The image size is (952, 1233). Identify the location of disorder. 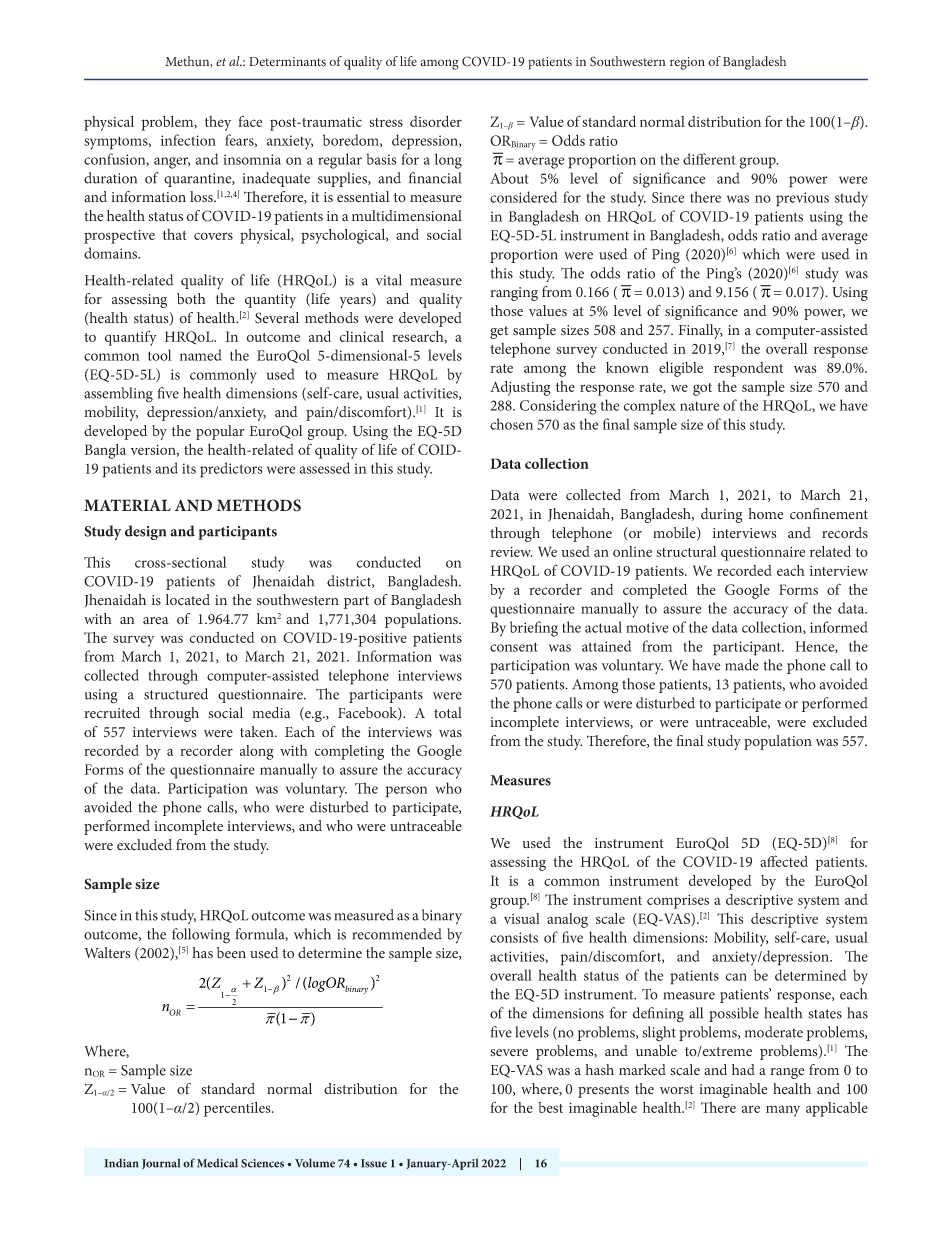
(436, 121).
